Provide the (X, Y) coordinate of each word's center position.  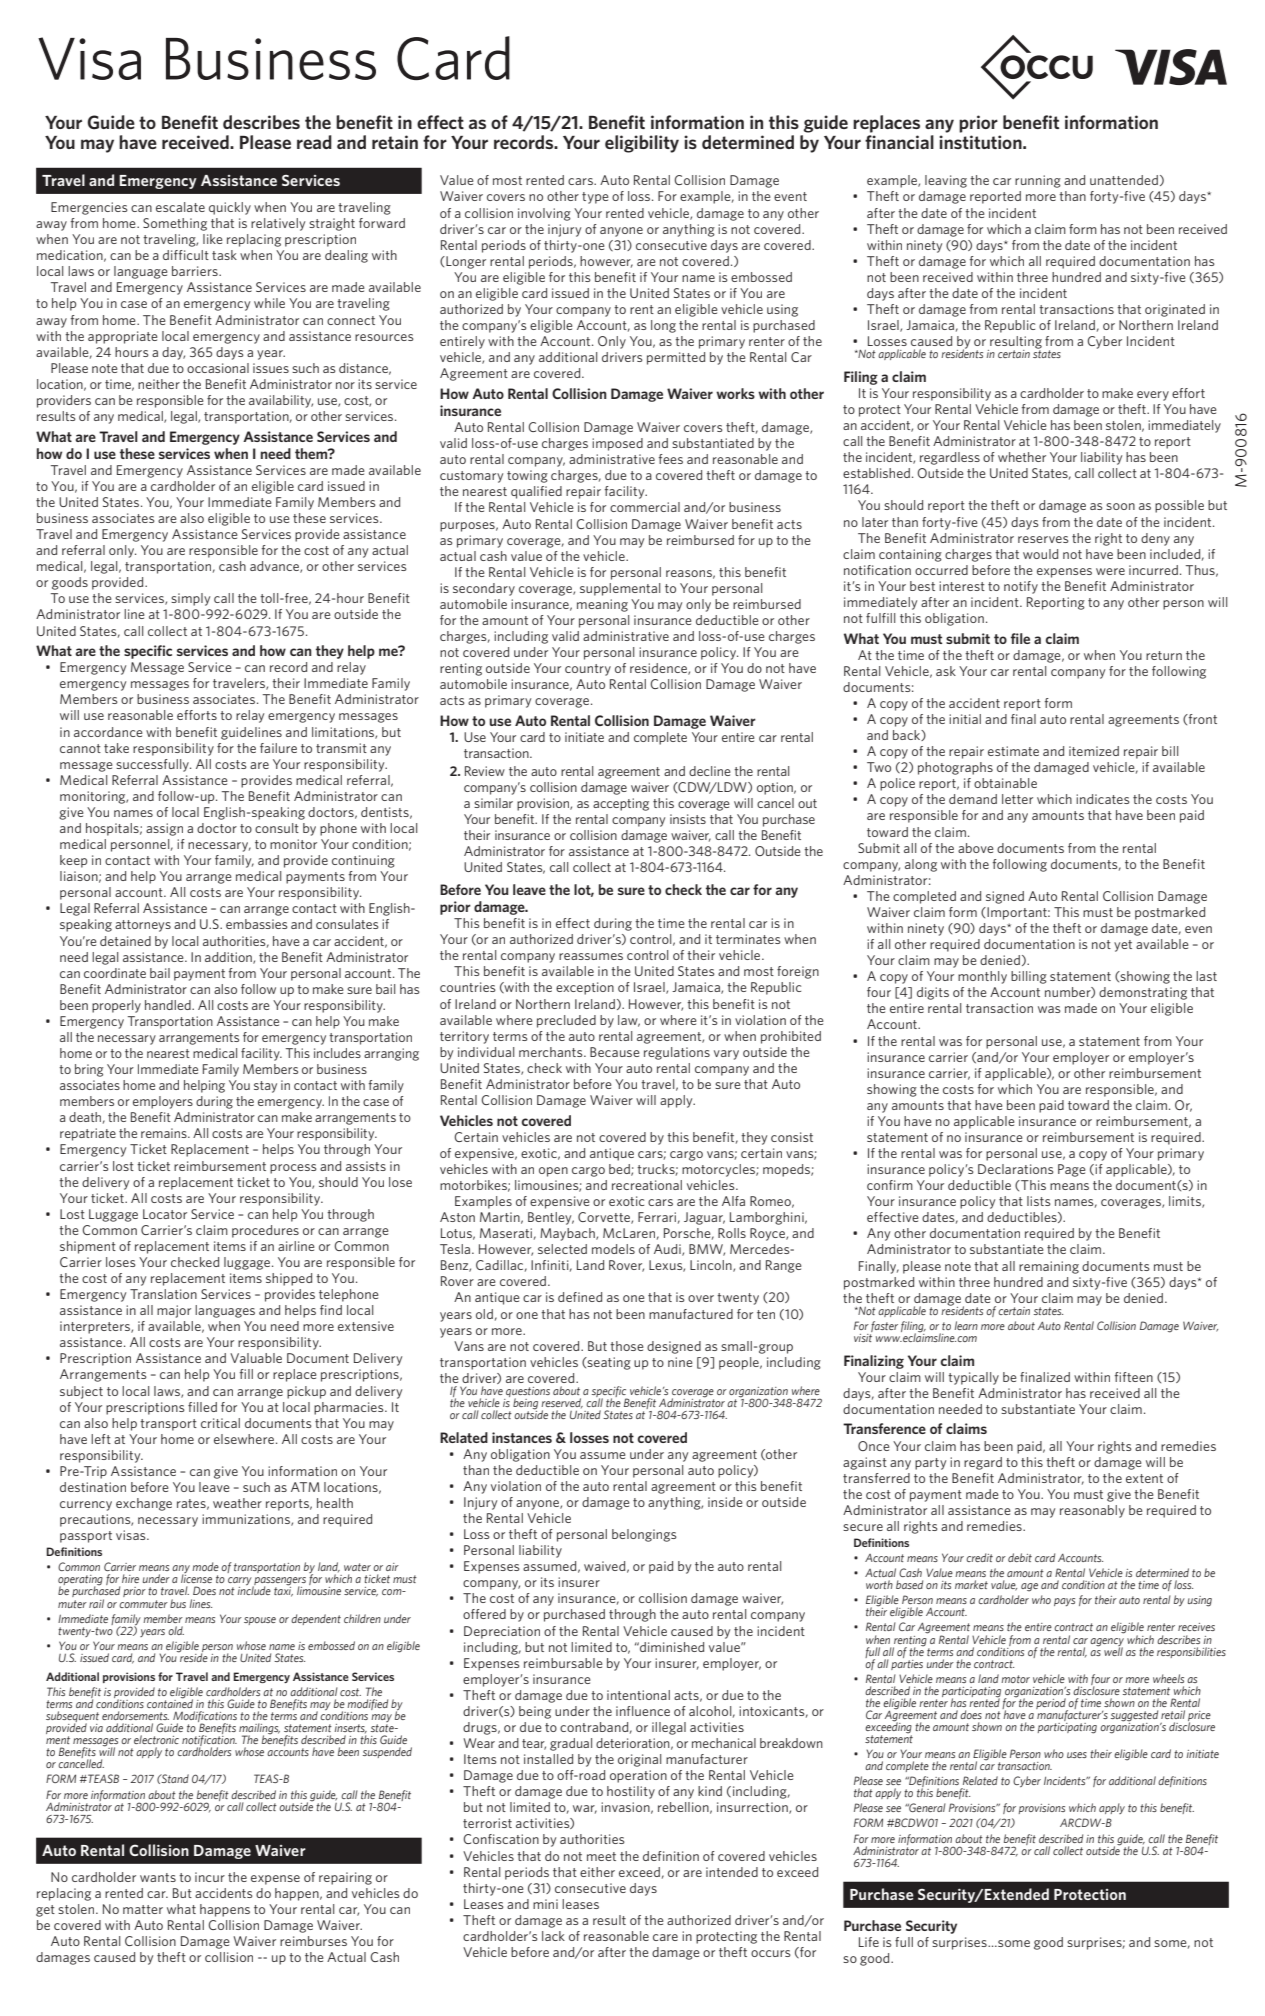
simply (190, 599)
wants (158, 1877)
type (595, 198)
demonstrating (1143, 993)
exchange (144, 1504)
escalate (180, 207)
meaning (602, 605)
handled (169, 1005)
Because (615, 1052)
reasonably (1092, 1511)
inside (725, 1502)
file (1020, 638)
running (1038, 181)
